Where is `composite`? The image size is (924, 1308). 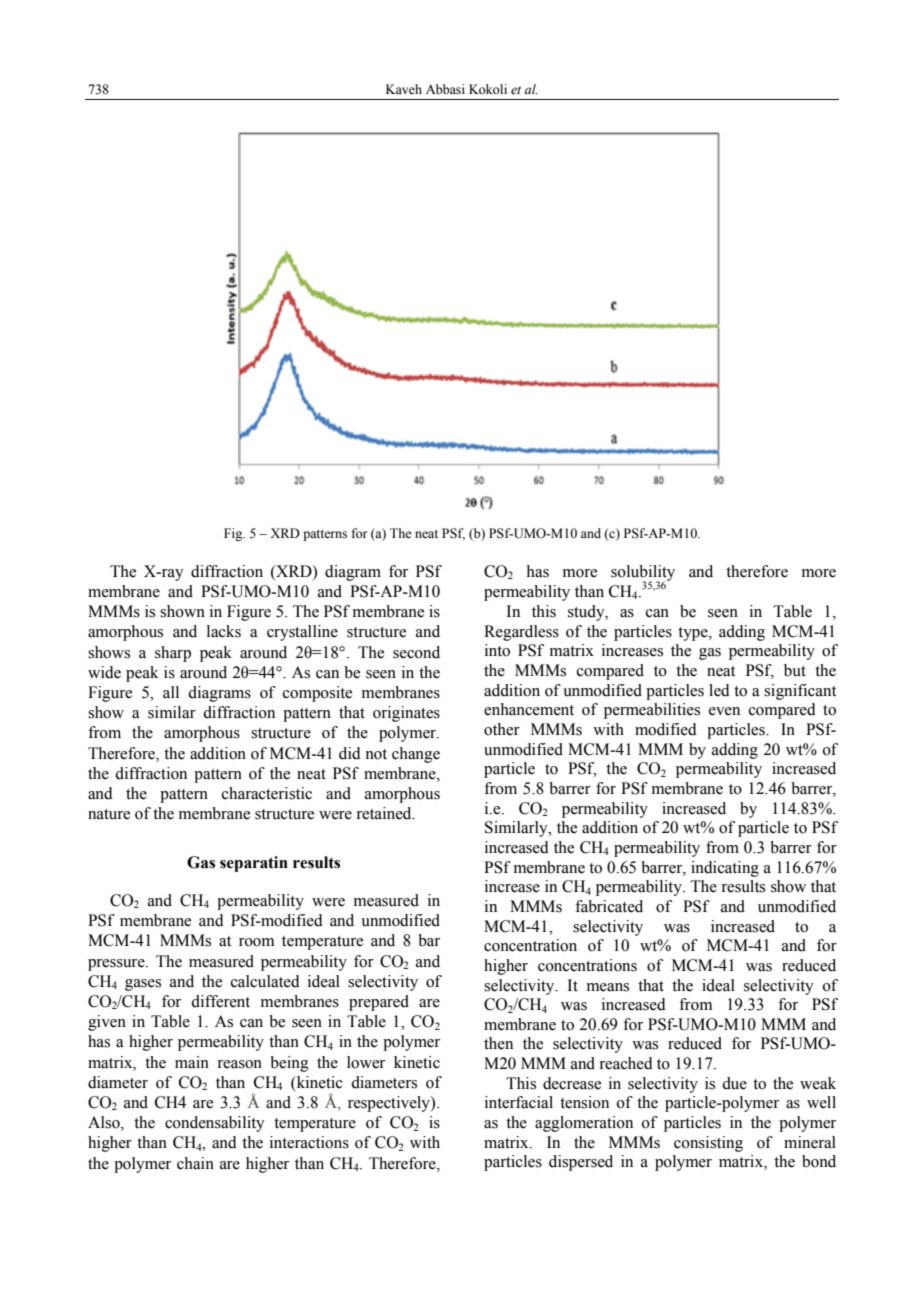 composite is located at coordinates (317, 694).
